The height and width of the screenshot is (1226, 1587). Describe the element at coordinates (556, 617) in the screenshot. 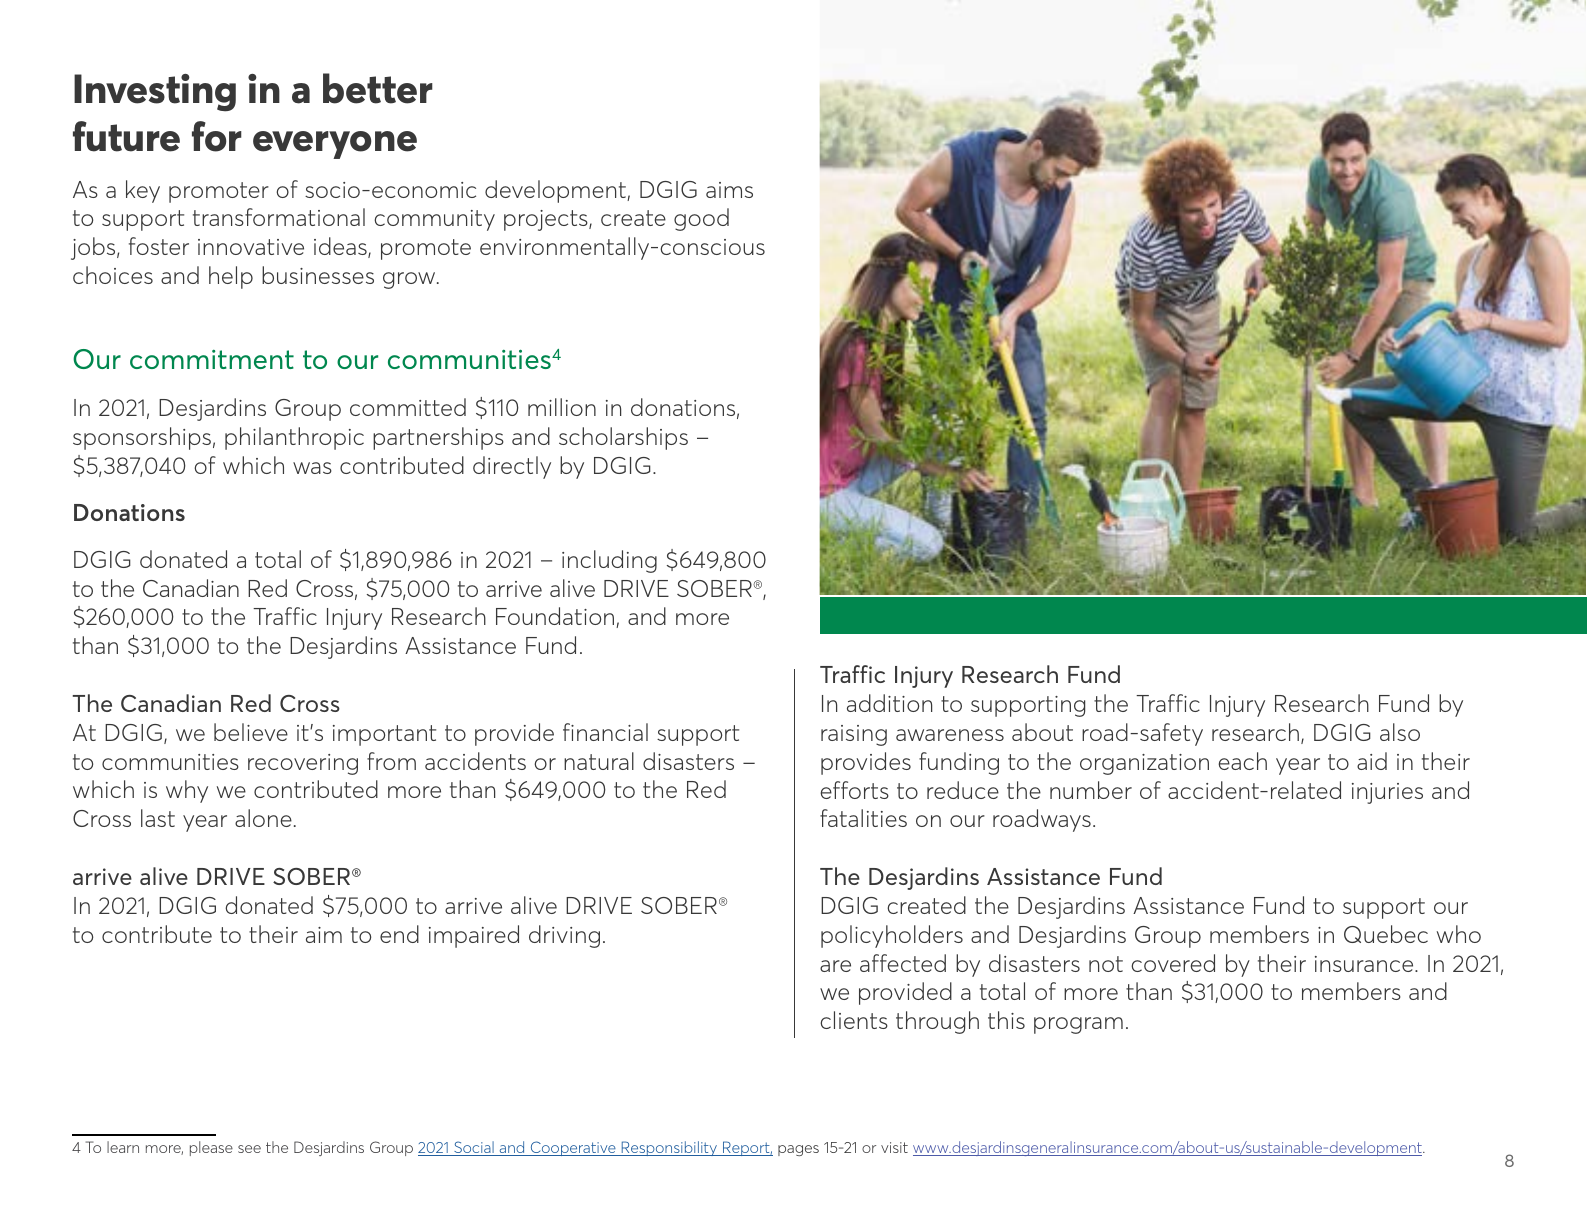

I see `Foundation` at that location.
